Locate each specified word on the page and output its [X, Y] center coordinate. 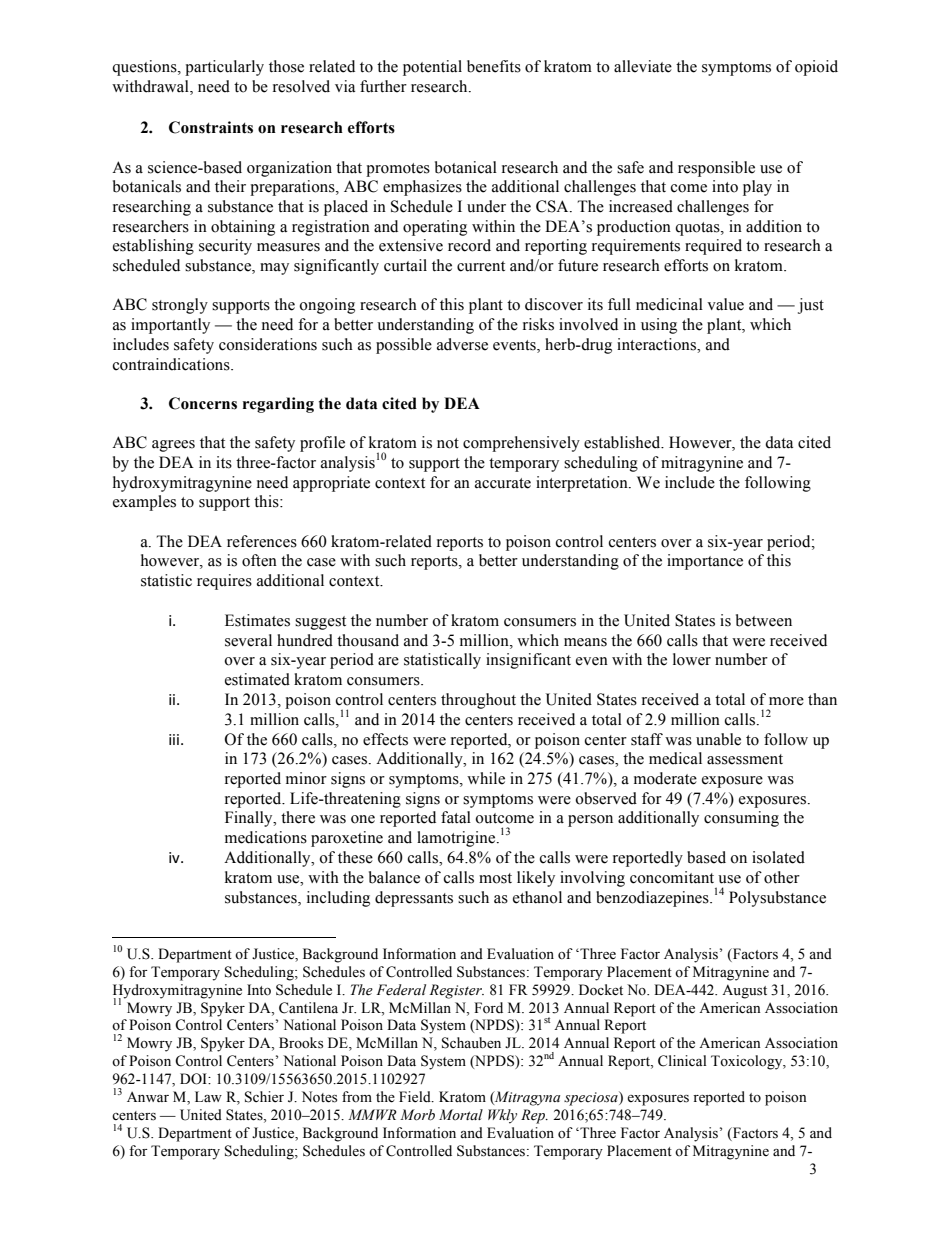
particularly [224, 68]
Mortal [461, 1114]
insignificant [528, 661]
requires [224, 582]
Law [208, 1096]
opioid [816, 68]
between [764, 620]
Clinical [682, 1061]
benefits [494, 66]
